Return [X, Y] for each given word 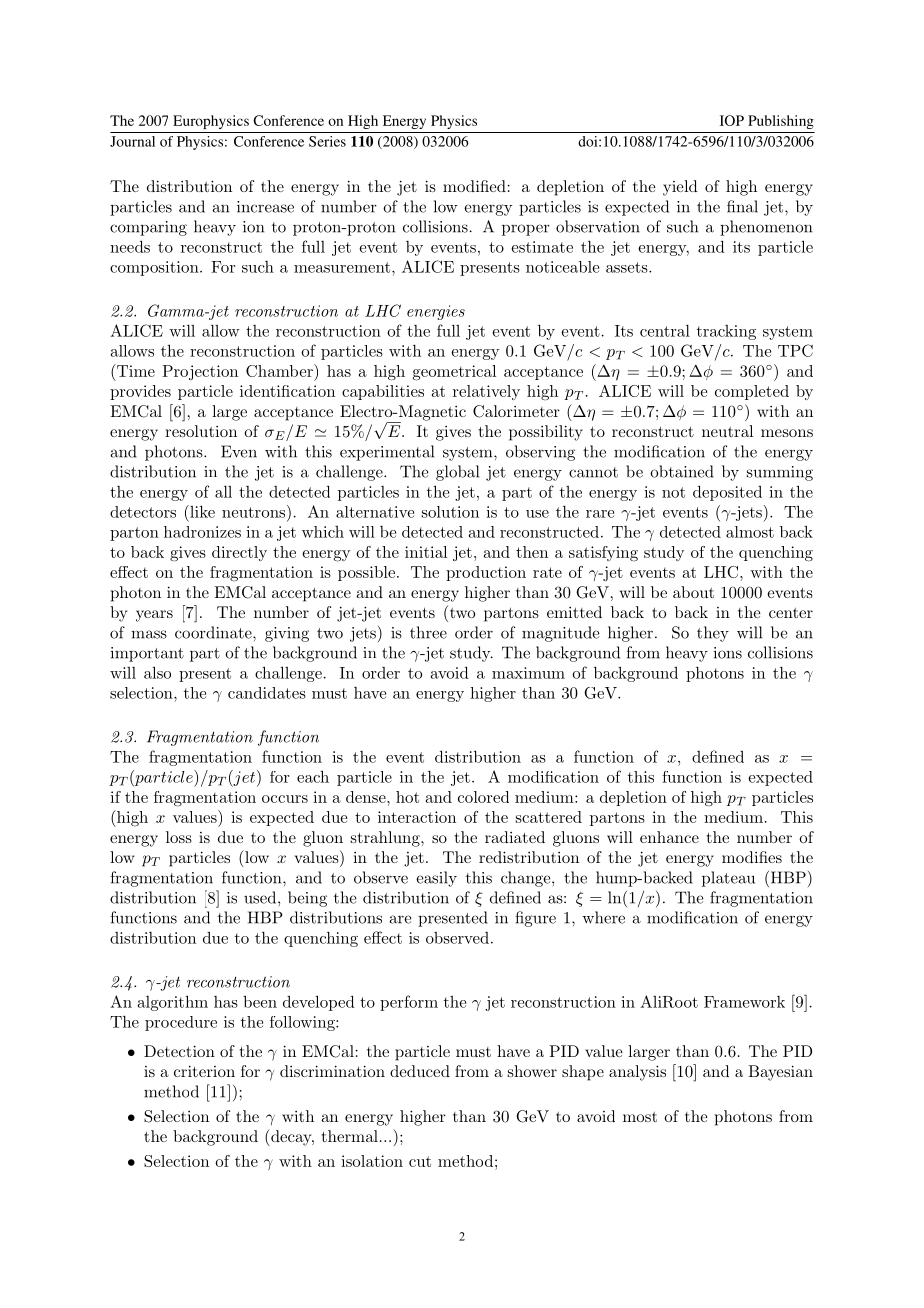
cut [420, 1161]
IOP [732, 120]
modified [474, 186]
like [201, 511]
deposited [727, 493]
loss [179, 837]
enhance [669, 837]
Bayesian [780, 1073]
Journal [132, 141]
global [457, 473]
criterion [204, 1071]
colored [483, 797]
